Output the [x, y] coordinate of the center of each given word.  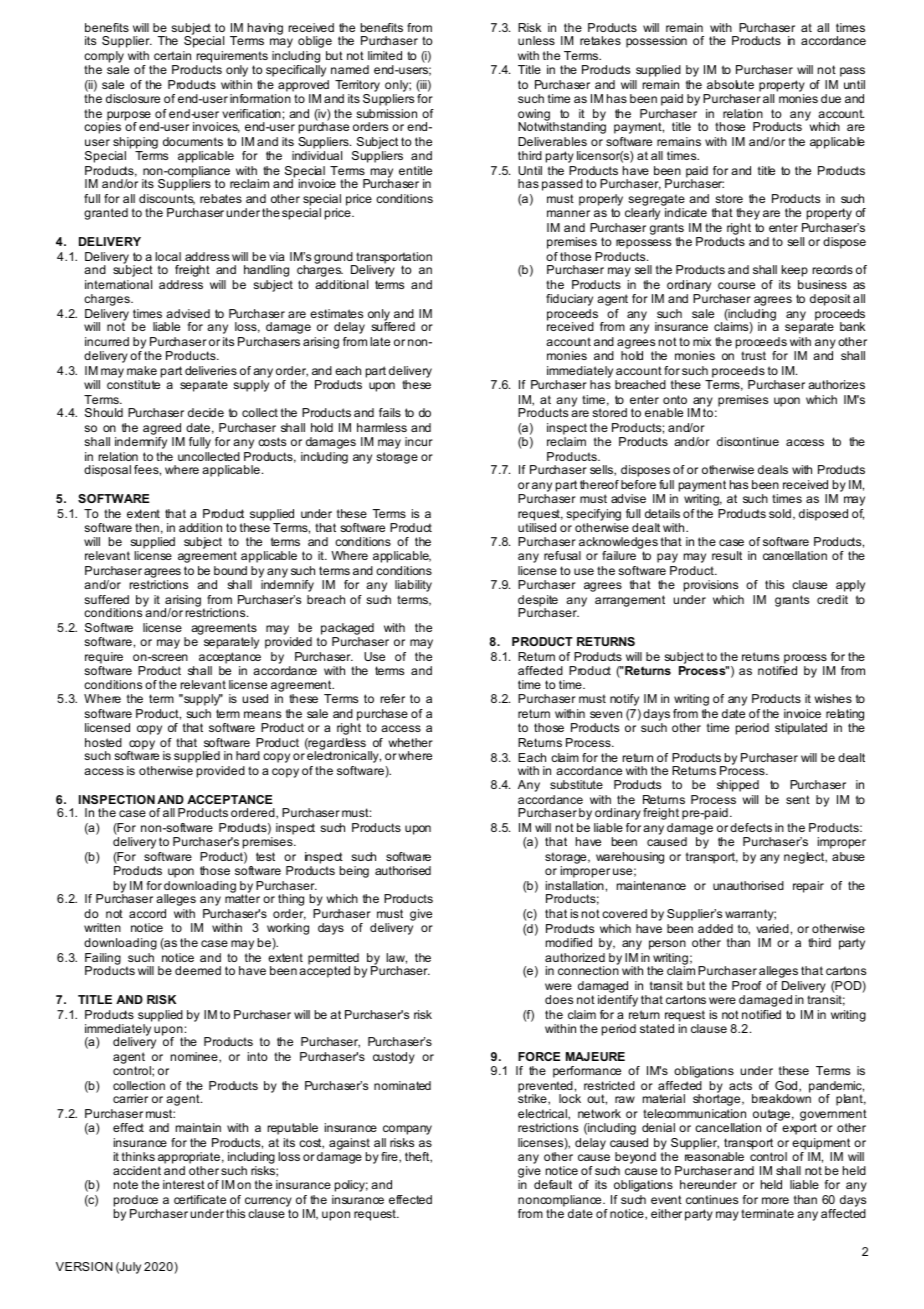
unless [536, 40]
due [831, 98]
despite [538, 602]
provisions [711, 586]
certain [172, 55]
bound [230, 570]
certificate [200, 1199]
